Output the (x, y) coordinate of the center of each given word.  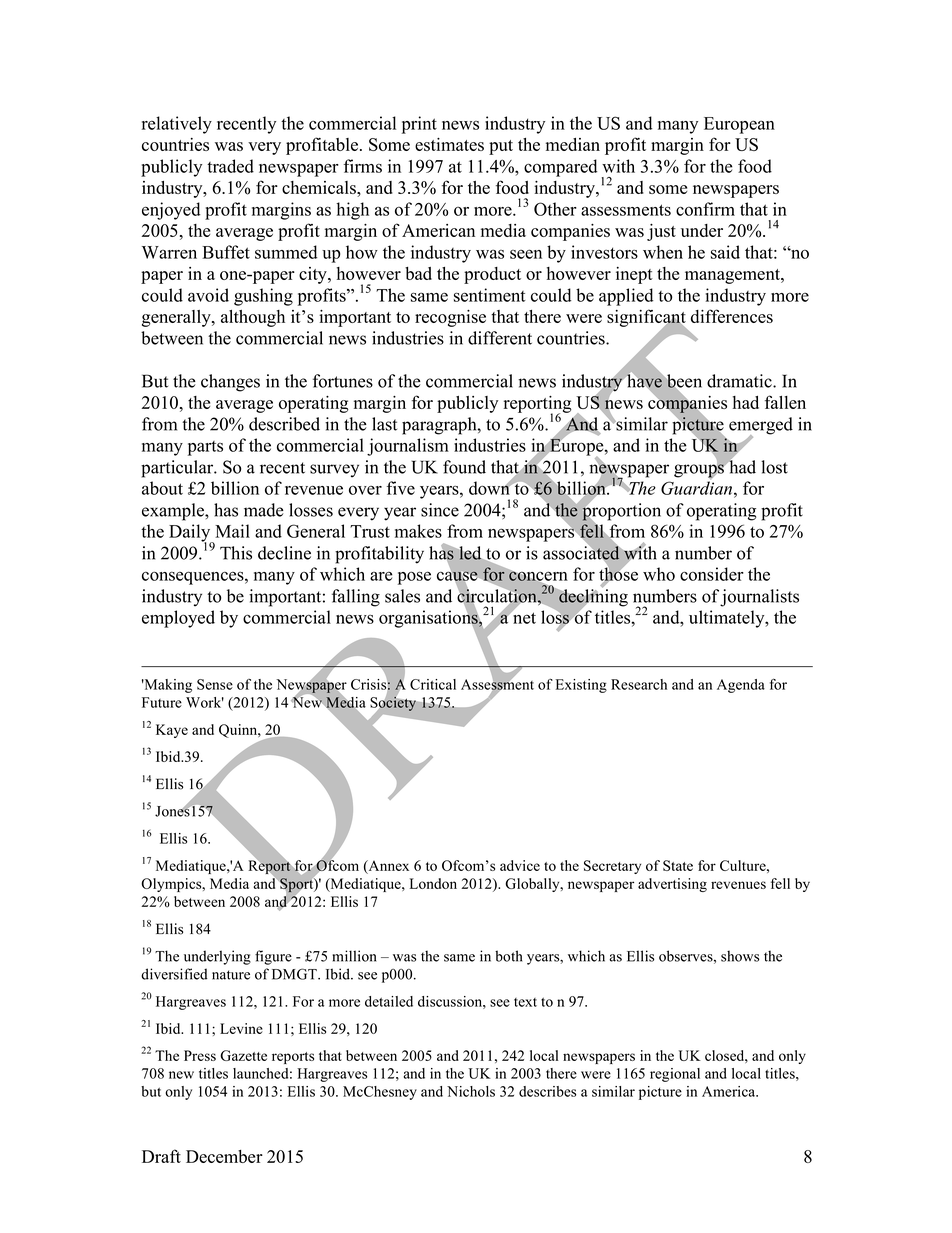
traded (230, 166)
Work (205, 702)
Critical (433, 684)
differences (732, 316)
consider (712, 574)
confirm (705, 209)
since (440, 510)
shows (740, 956)
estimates (449, 144)
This (236, 553)
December (224, 1156)
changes (230, 383)
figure (273, 957)
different (500, 338)
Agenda (741, 686)
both (508, 956)
